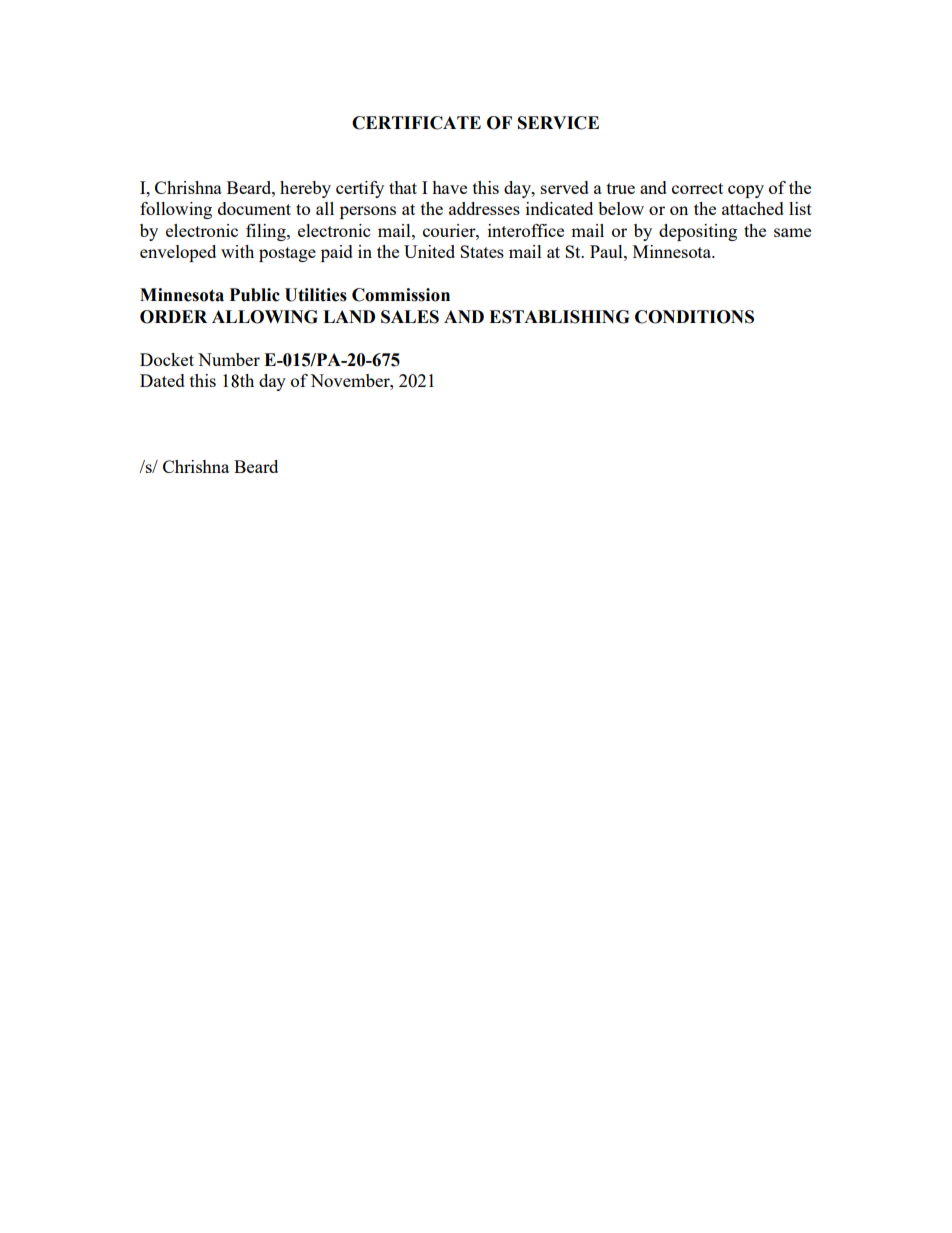 The height and width of the page is (1233, 952). I want to click on CERTIFICATE, so click(416, 123).
